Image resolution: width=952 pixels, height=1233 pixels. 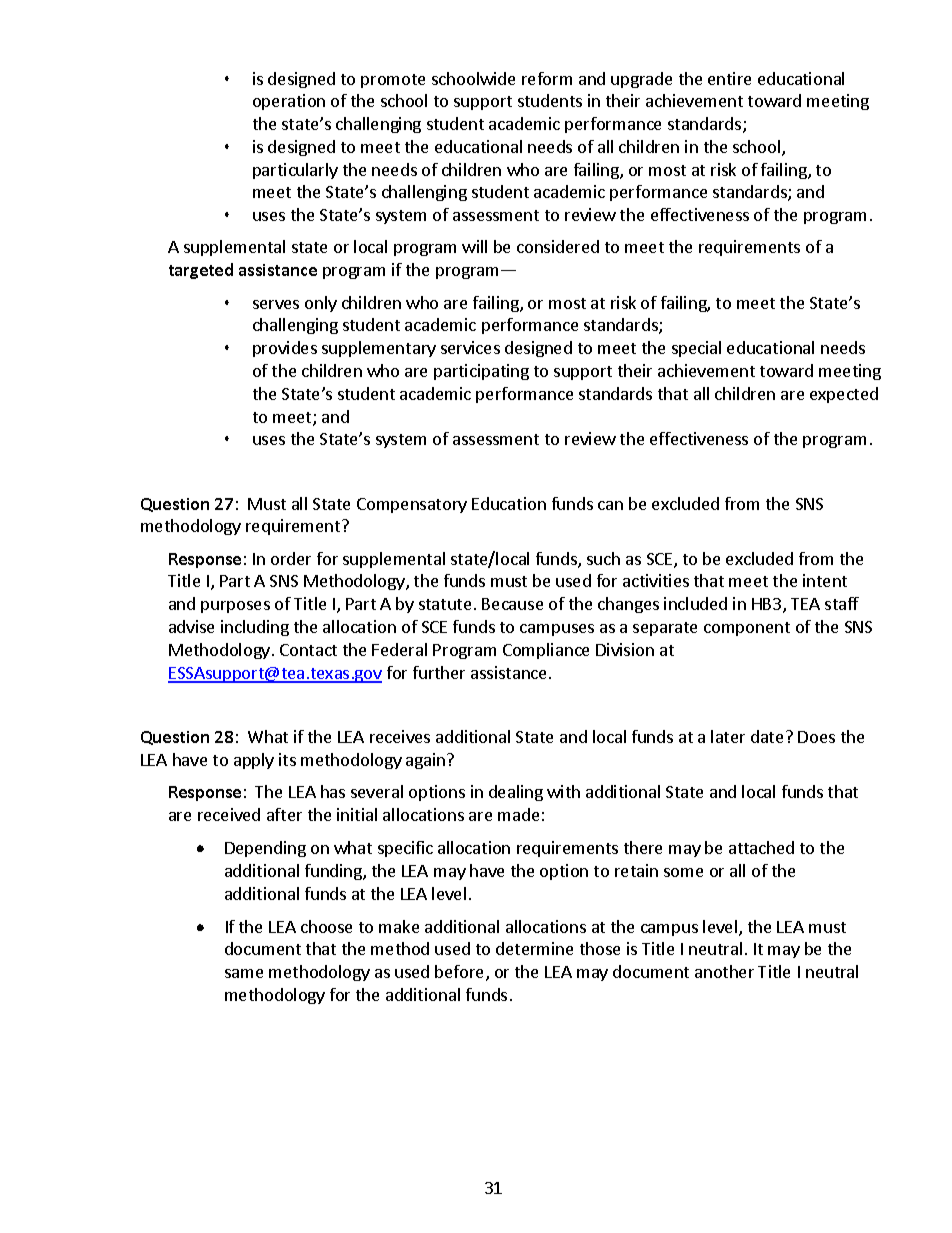 What do you see at coordinates (244, 973) in the screenshot?
I see `same` at bounding box center [244, 973].
